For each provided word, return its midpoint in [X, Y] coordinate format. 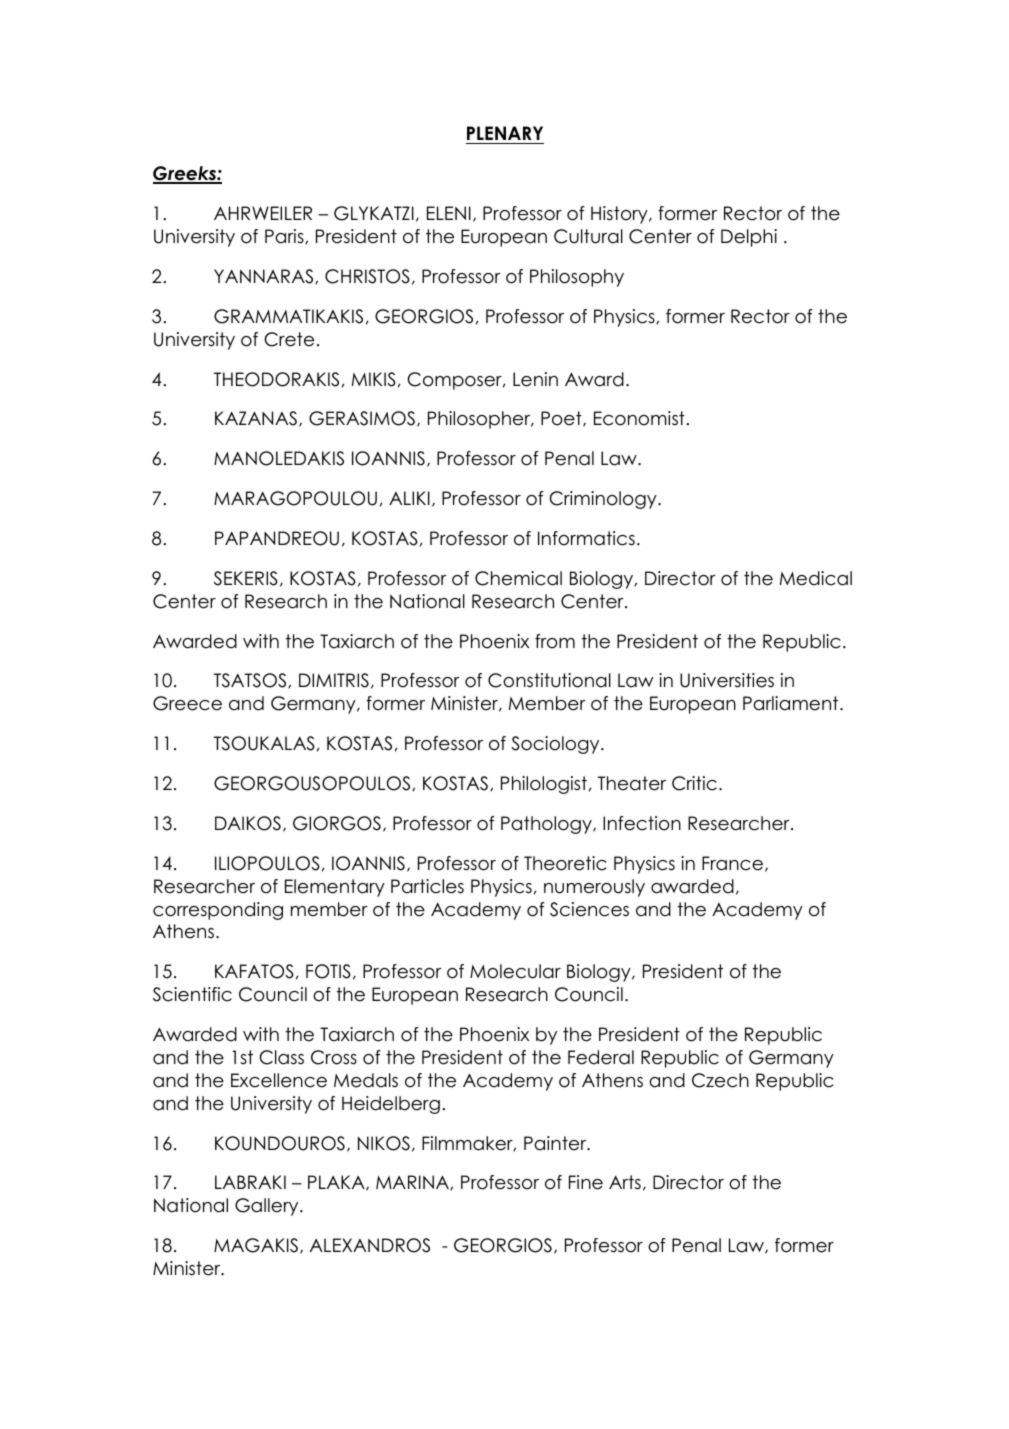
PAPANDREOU [277, 538]
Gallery [268, 1207]
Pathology [547, 825]
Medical [816, 578]
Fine [586, 1182]
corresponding [218, 911]
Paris [285, 236]
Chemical [518, 578]
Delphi [749, 238]
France [732, 863]
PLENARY [505, 133]
